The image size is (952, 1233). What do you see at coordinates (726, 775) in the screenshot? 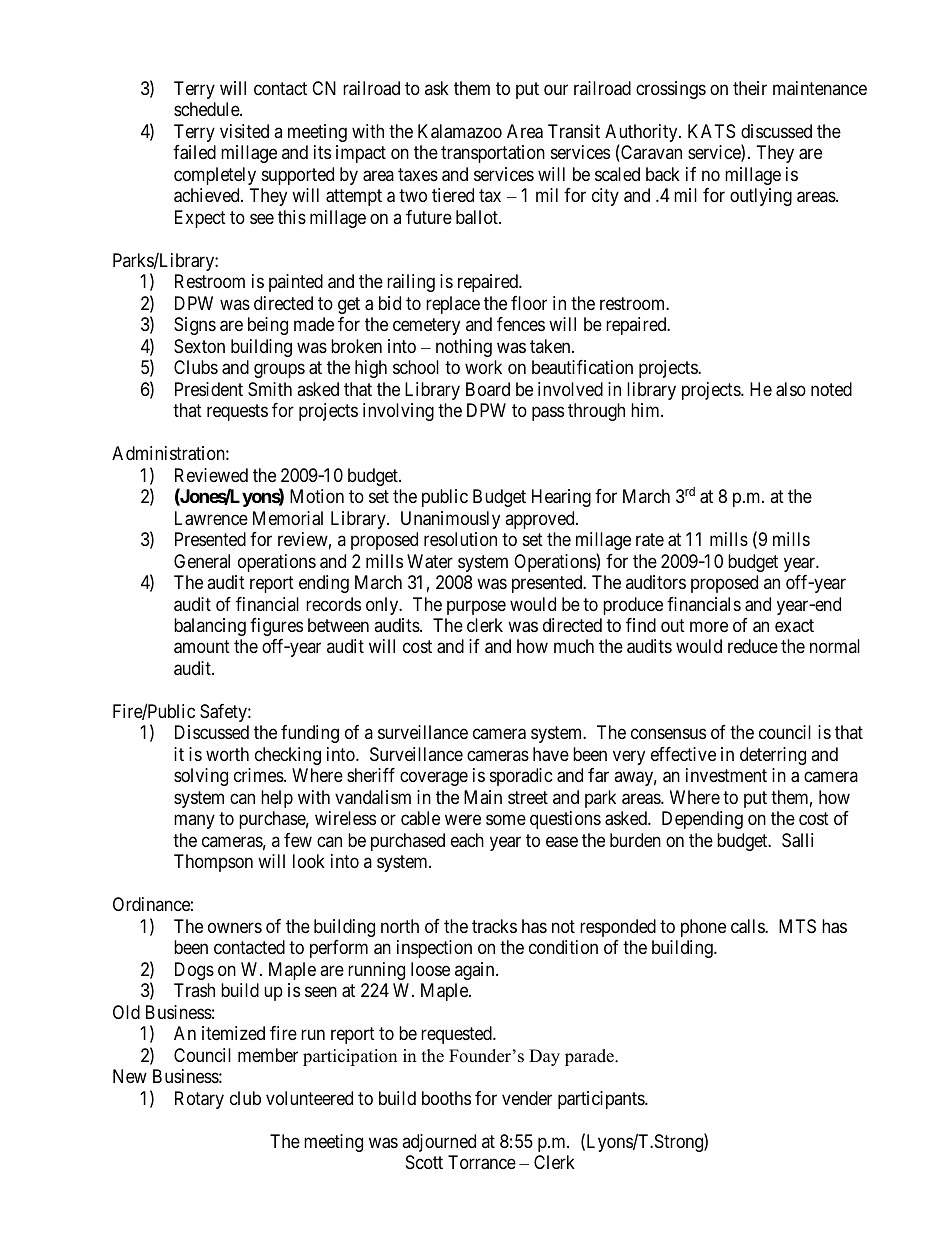
I see `investment` at bounding box center [726, 775].
